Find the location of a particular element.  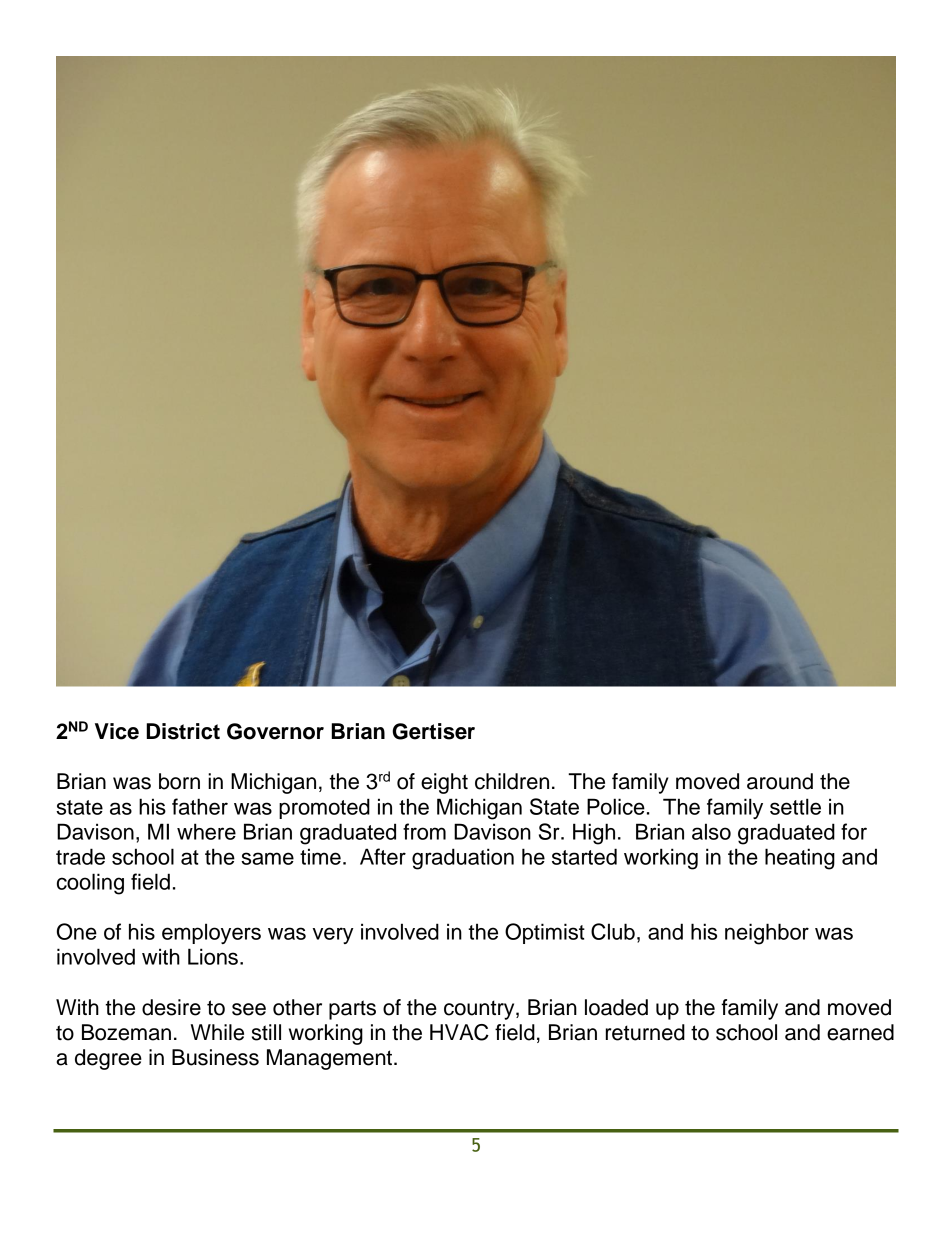

around is located at coordinates (780, 781).
